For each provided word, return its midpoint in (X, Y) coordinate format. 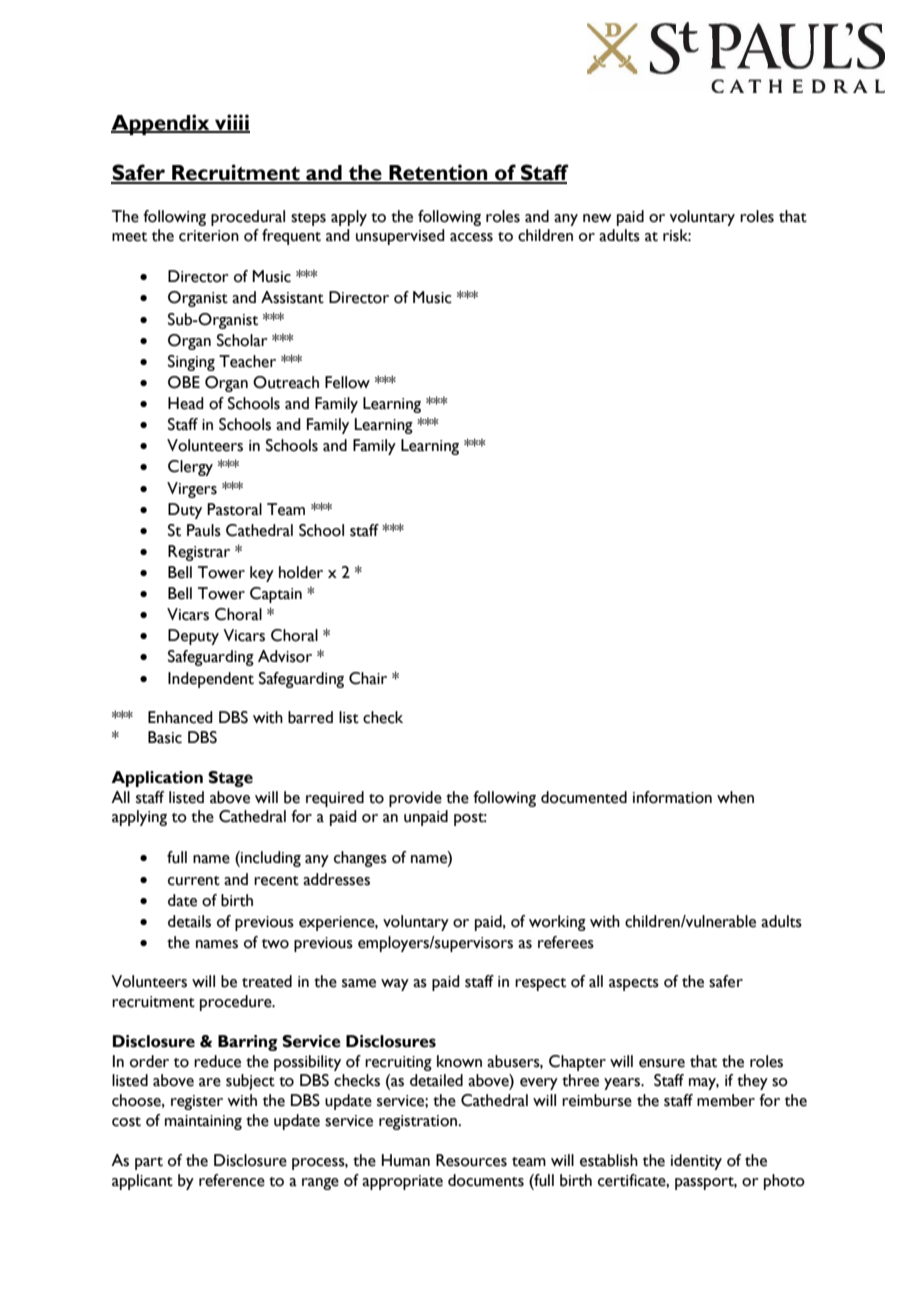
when (735, 797)
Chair (368, 678)
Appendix (161, 124)
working (557, 923)
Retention (438, 173)
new (597, 218)
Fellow (347, 382)
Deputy (193, 637)
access (471, 237)
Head (186, 403)
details (189, 921)
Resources (471, 1160)
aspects (634, 984)
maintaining (203, 1122)
